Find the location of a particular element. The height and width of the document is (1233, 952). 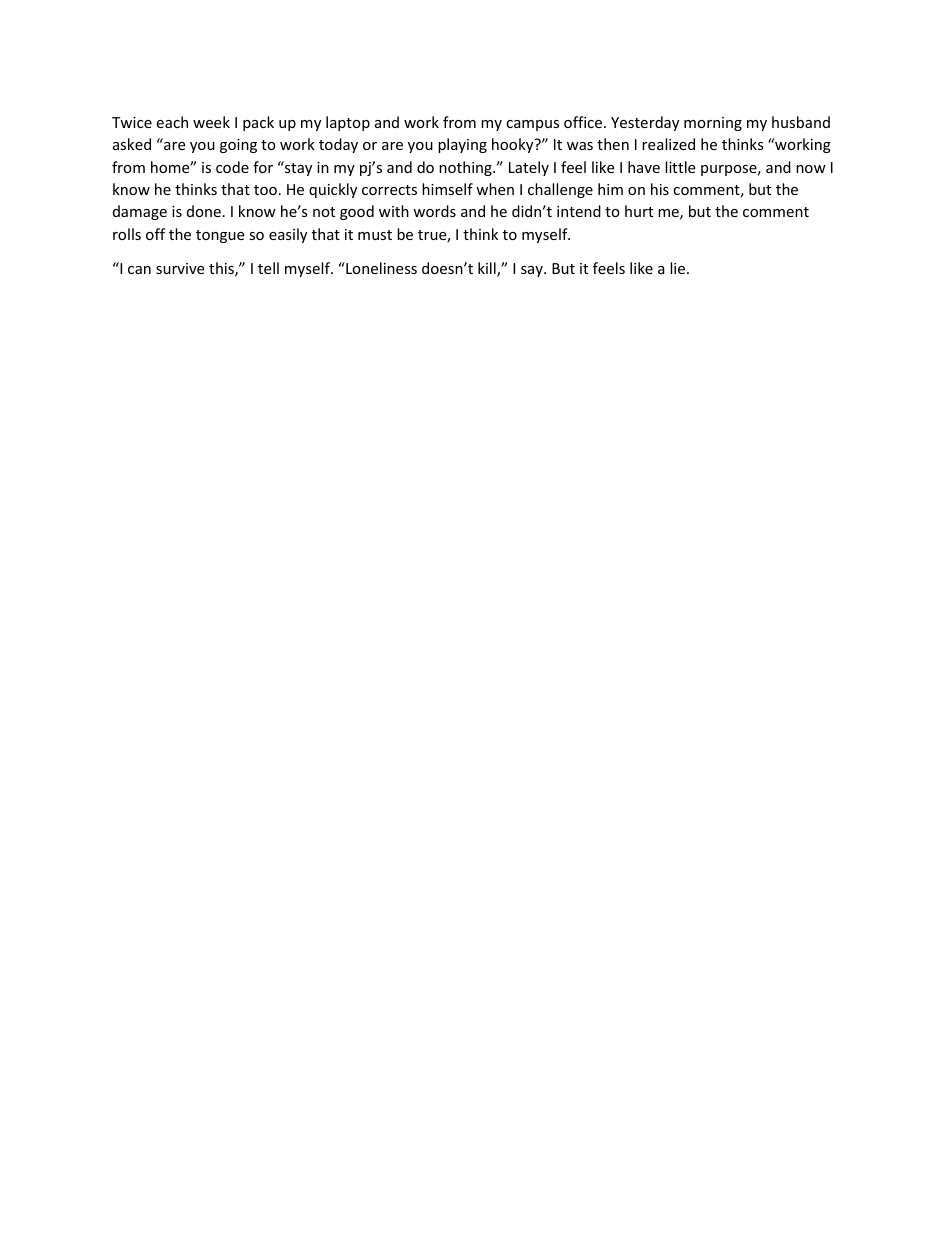

done is located at coordinates (204, 211).
